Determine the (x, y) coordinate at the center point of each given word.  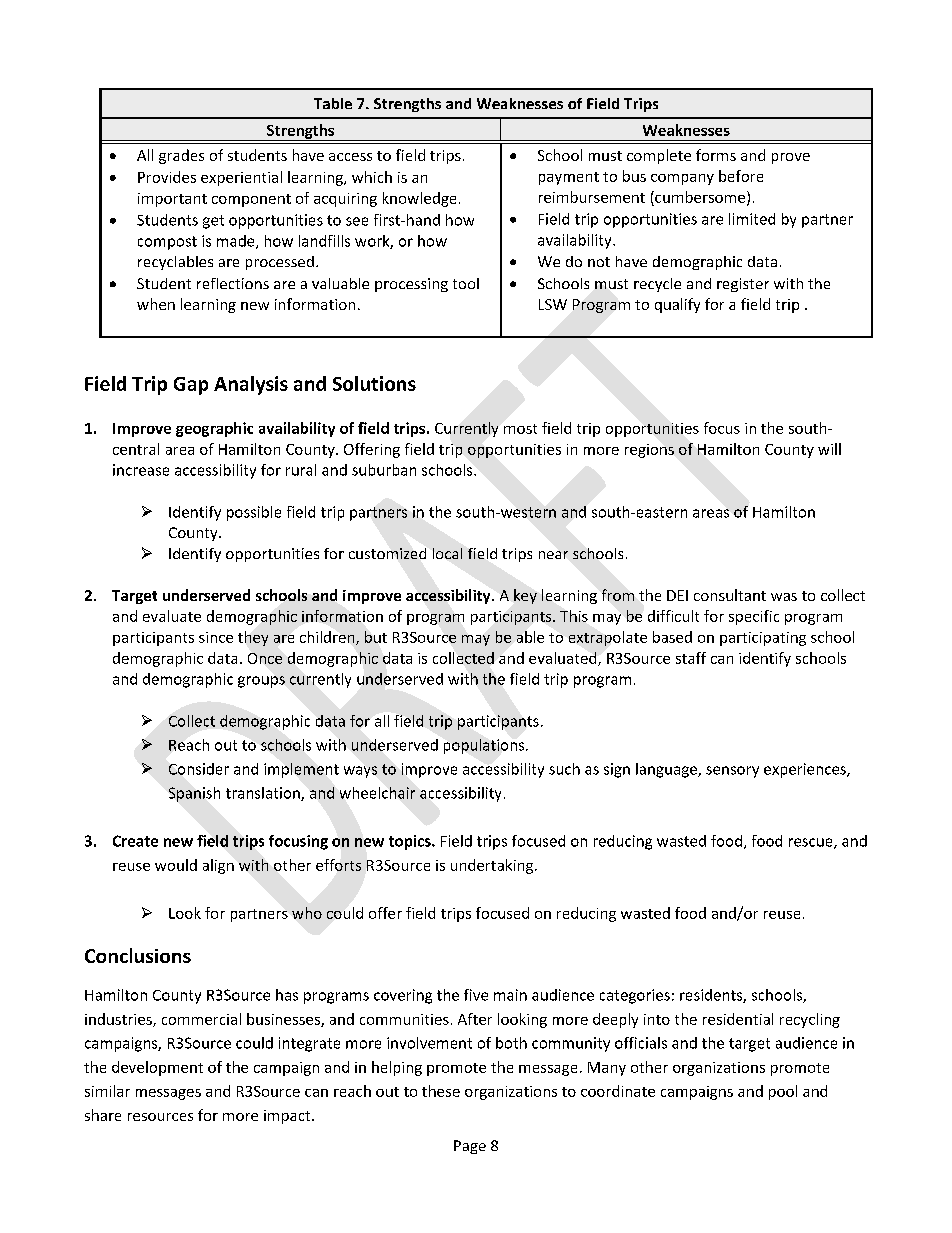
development (157, 1068)
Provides (167, 177)
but (376, 637)
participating (763, 639)
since (216, 637)
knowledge (419, 199)
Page (470, 1147)
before (741, 176)
